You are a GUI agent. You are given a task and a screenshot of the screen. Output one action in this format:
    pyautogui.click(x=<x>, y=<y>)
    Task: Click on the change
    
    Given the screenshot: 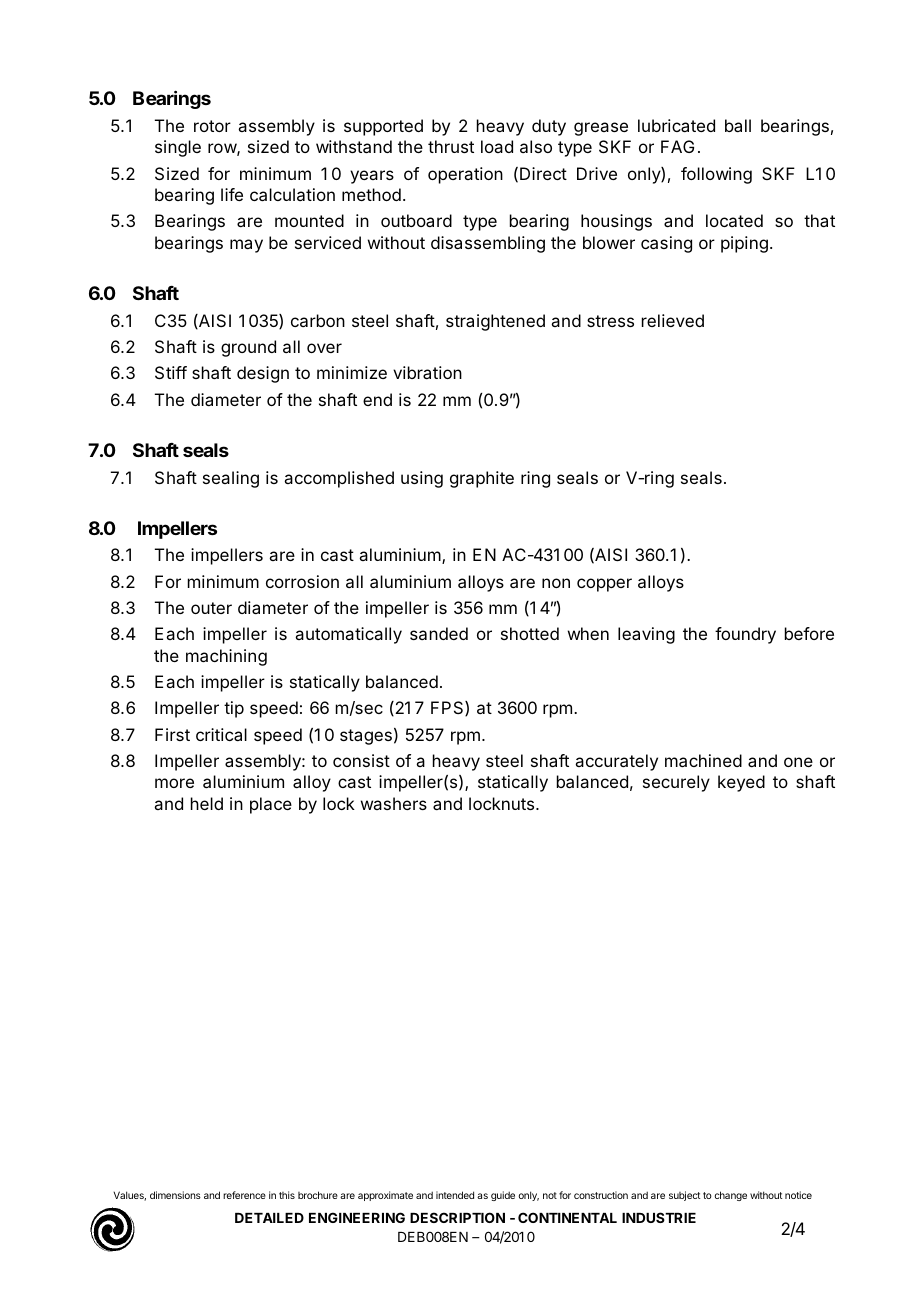 What is the action you would take?
    pyautogui.click(x=731, y=1196)
